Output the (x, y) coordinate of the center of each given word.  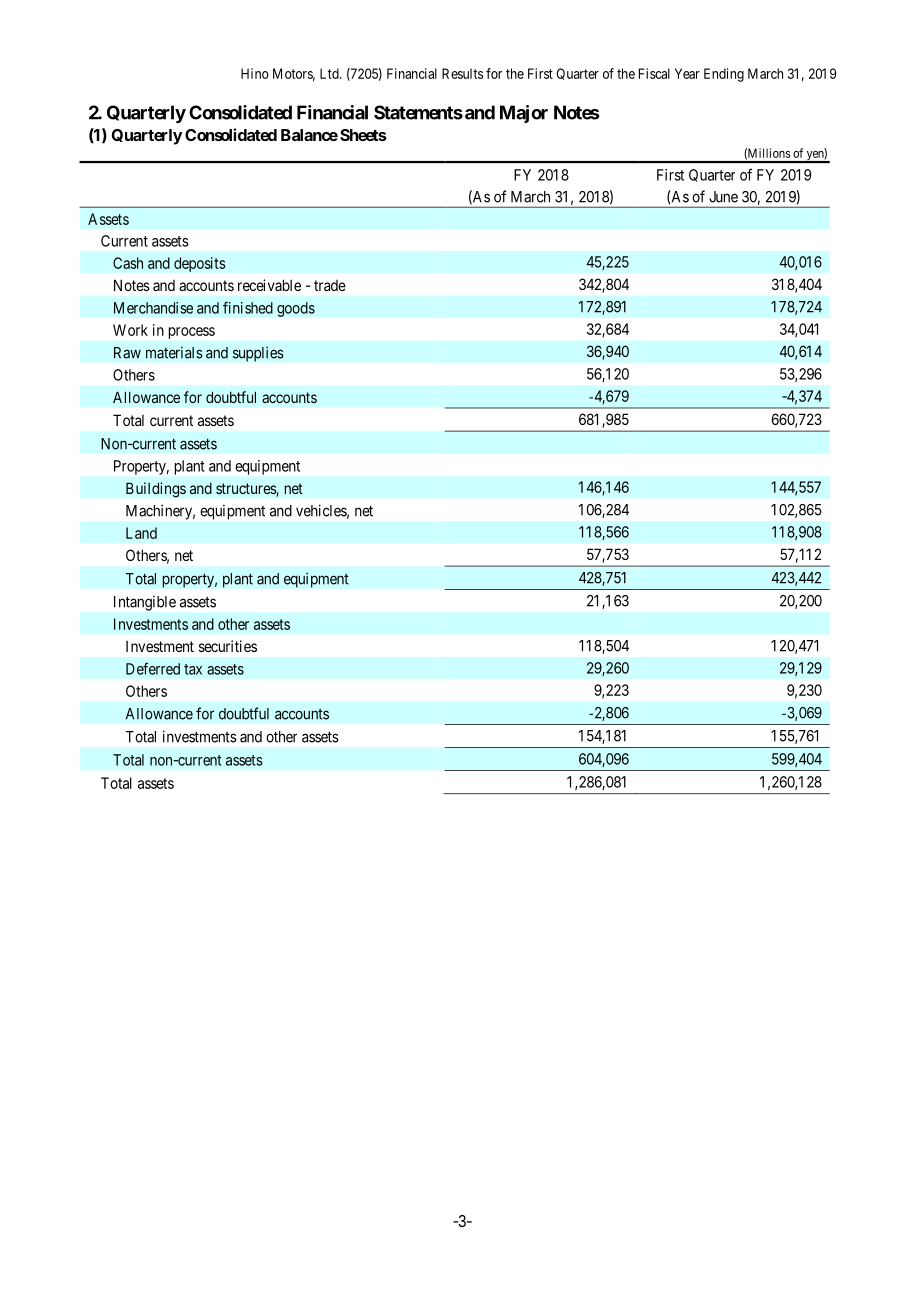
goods (296, 309)
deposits (200, 264)
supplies (258, 354)
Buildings (156, 490)
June (723, 197)
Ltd (330, 73)
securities (228, 646)
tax (193, 669)
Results (462, 73)
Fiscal (654, 73)
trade (330, 285)
